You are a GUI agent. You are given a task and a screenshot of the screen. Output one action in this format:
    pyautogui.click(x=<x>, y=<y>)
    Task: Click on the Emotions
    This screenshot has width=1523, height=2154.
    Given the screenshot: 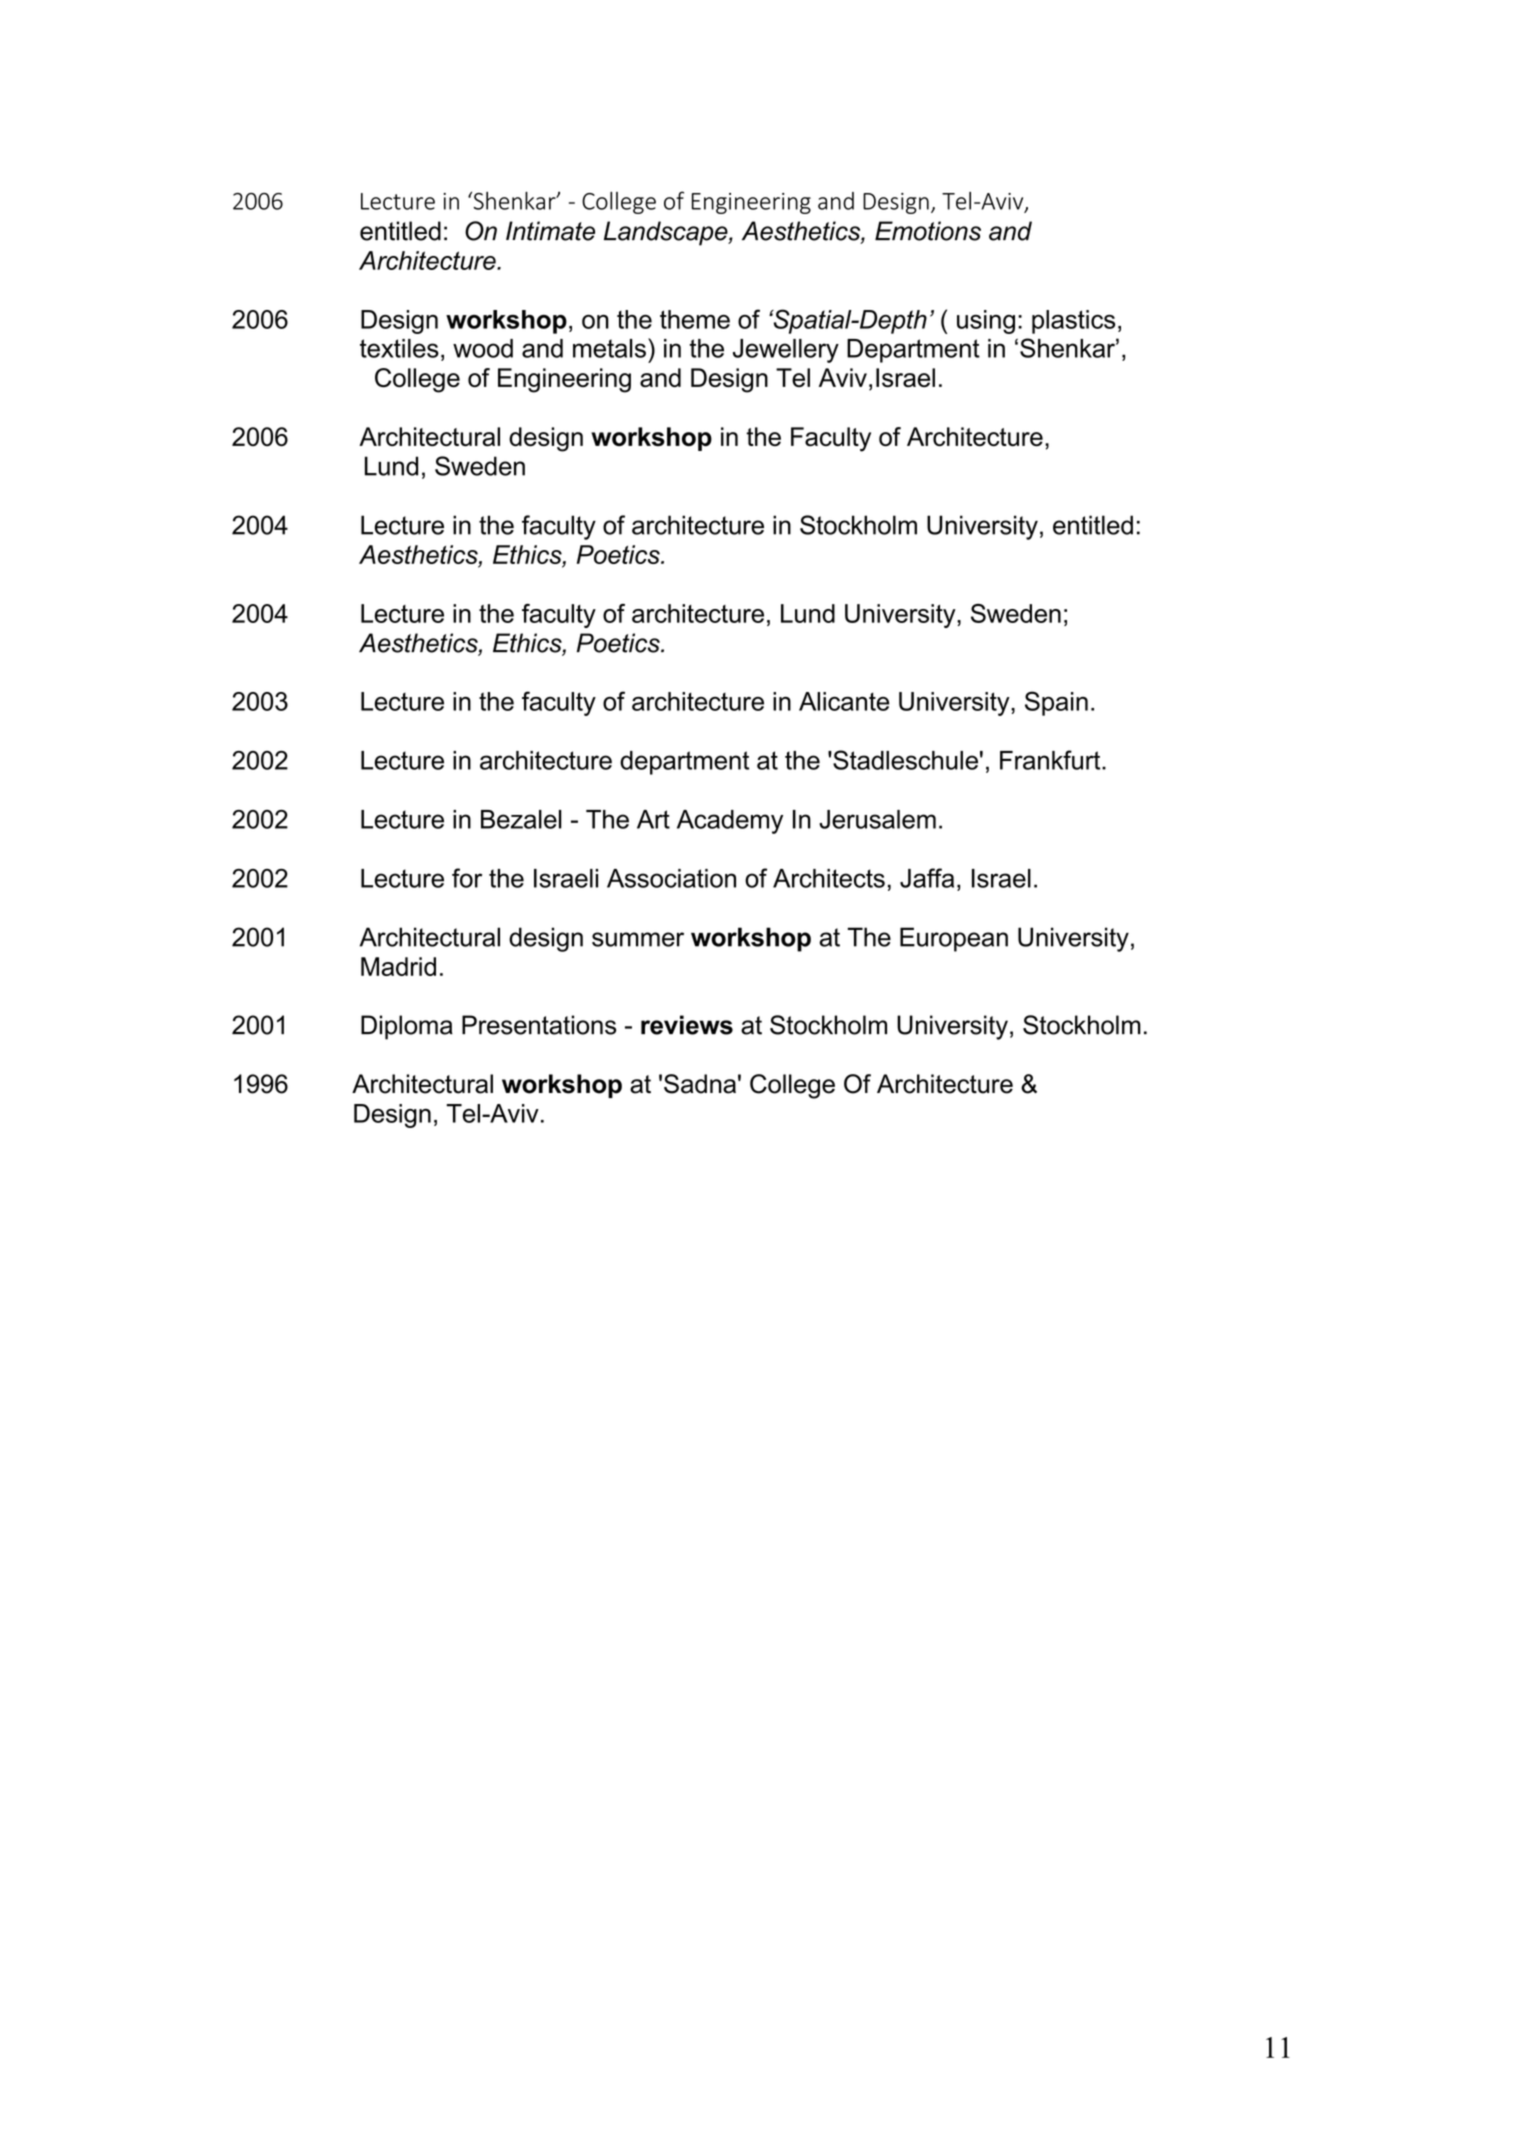 What is the action you would take?
    pyautogui.click(x=928, y=231)
